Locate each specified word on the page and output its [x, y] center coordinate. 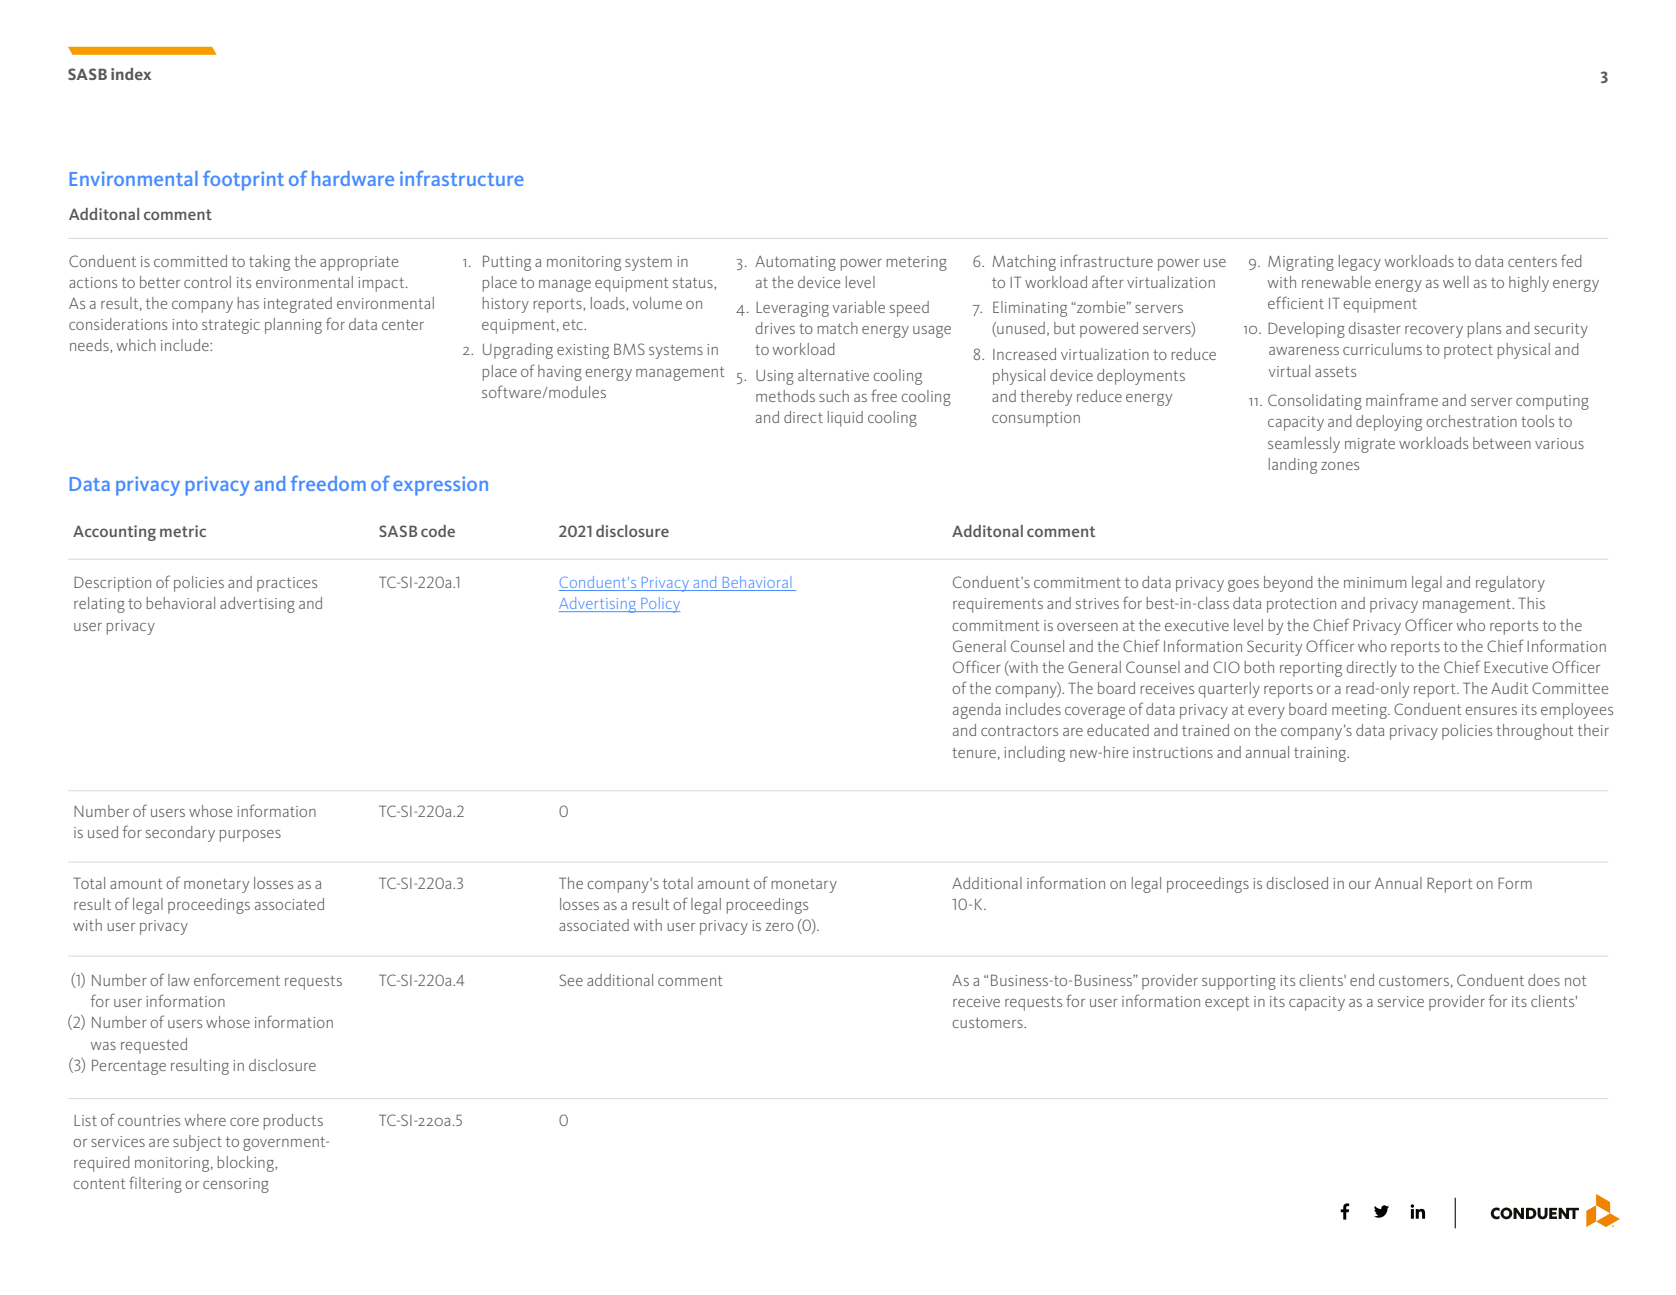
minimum [1375, 582]
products [293, 1122]
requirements [998, 605]
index [131, 74]
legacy [1360, 263]
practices [287, 584]
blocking [246, 1164]
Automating [795, 263]
